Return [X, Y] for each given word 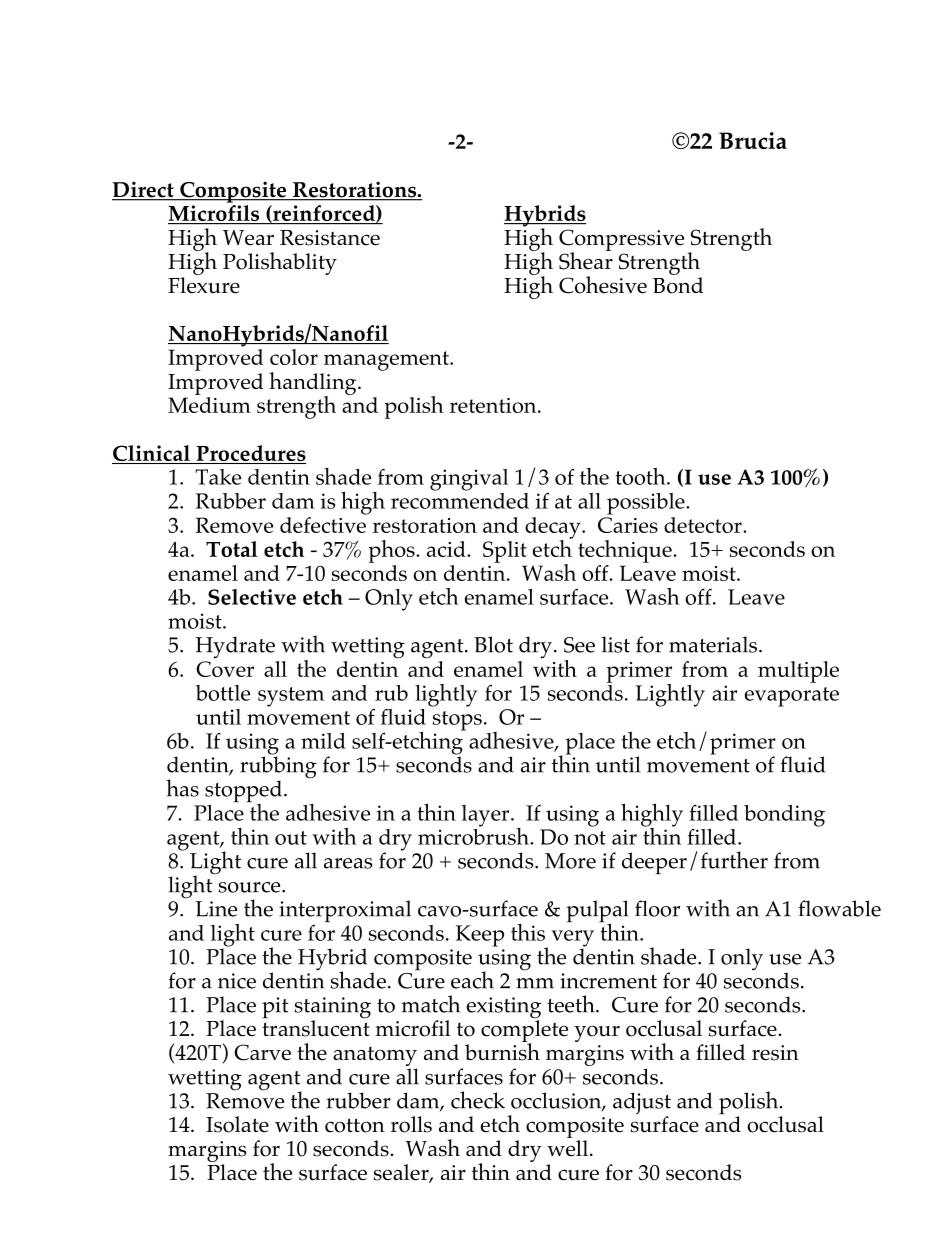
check [478, 1100]
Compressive [621, 241]
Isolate [237, 1124]
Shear [586, 260]
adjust [642, 1104]
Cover [225, 669]
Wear [248, 238]
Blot [493, 644]
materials [714, 644]
